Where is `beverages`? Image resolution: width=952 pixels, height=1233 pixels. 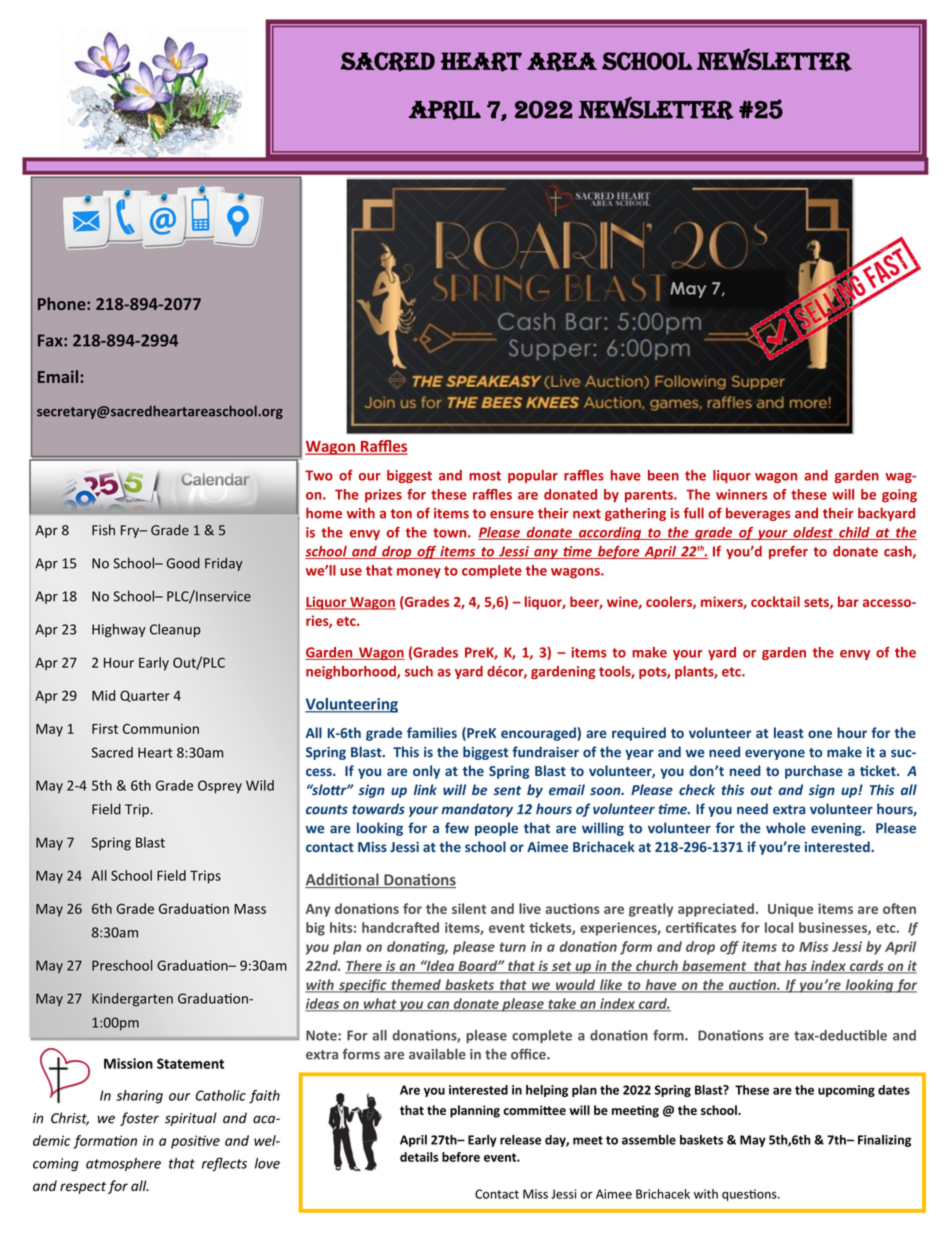 beverages is located at coordinates (758, 514).
